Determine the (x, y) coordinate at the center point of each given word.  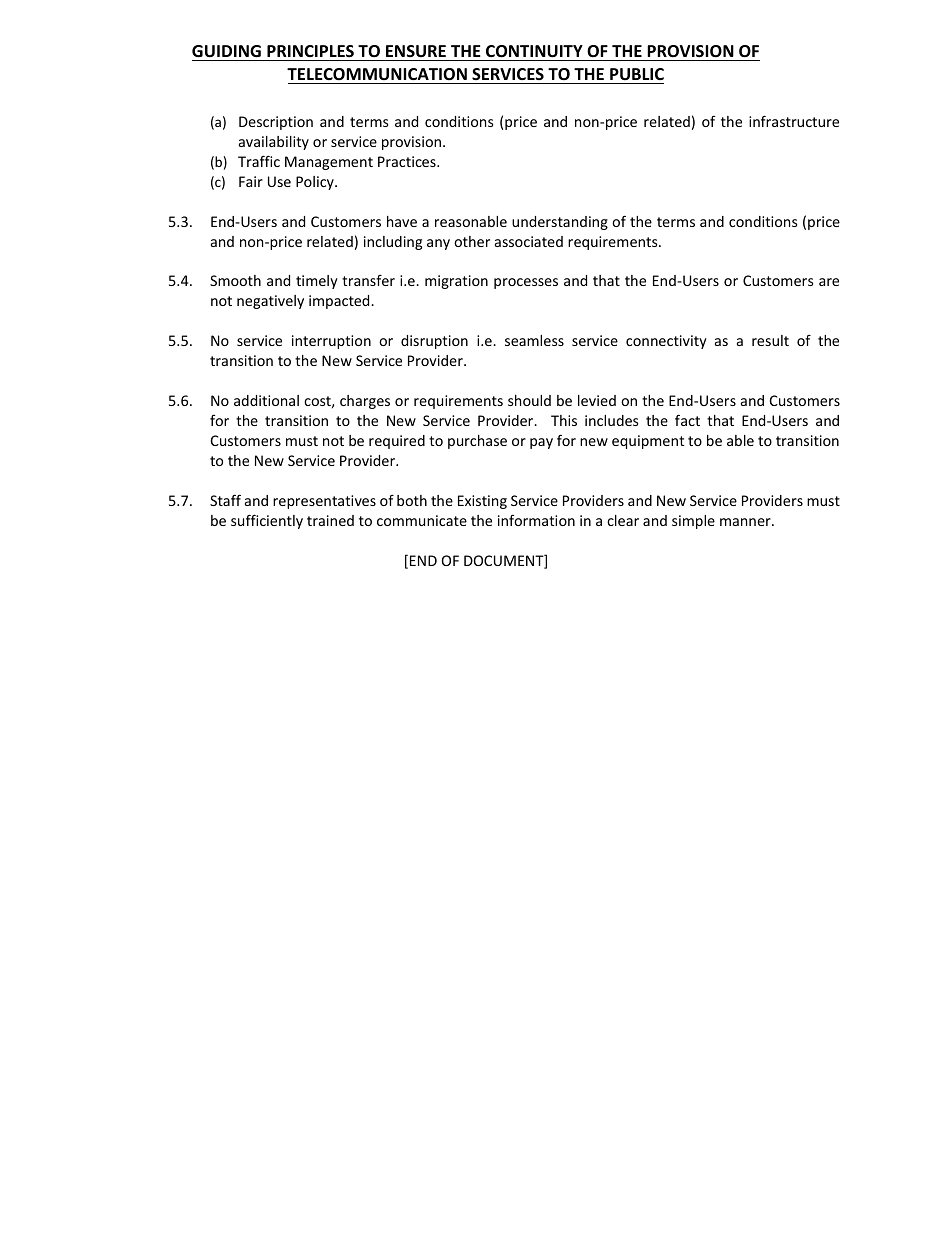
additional (266, 400)
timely (317, 282)
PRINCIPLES (310, 51)
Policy (316, 183)
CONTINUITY (534, 51)
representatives (324, 502)
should (529, 400)
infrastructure (794, 121)
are (829, 282)
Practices (408, 161)
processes (526, 283)
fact (687, 420)
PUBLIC (637, 74)
